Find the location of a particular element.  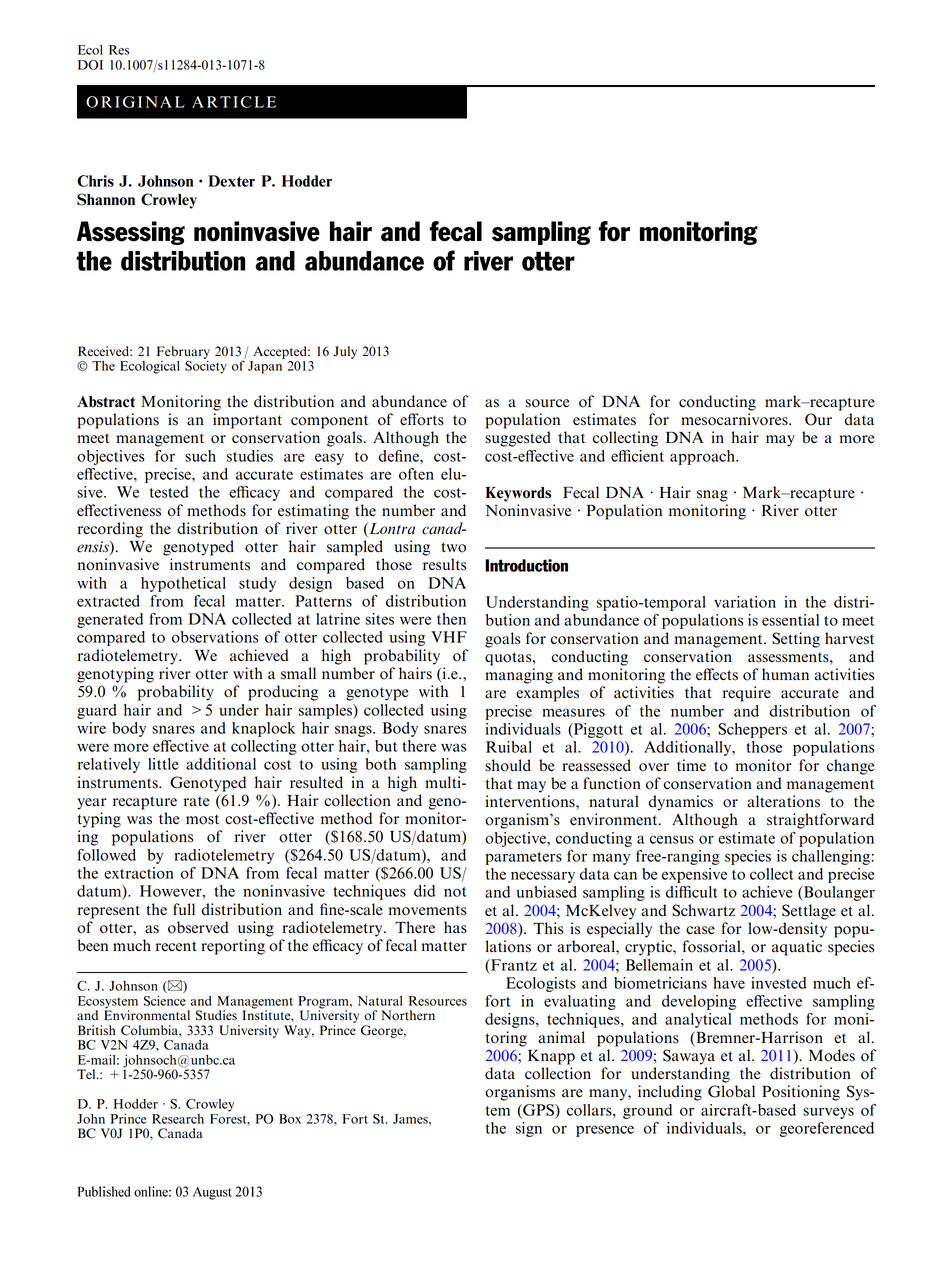

Knapp is located at coordinates (551, 1057).
